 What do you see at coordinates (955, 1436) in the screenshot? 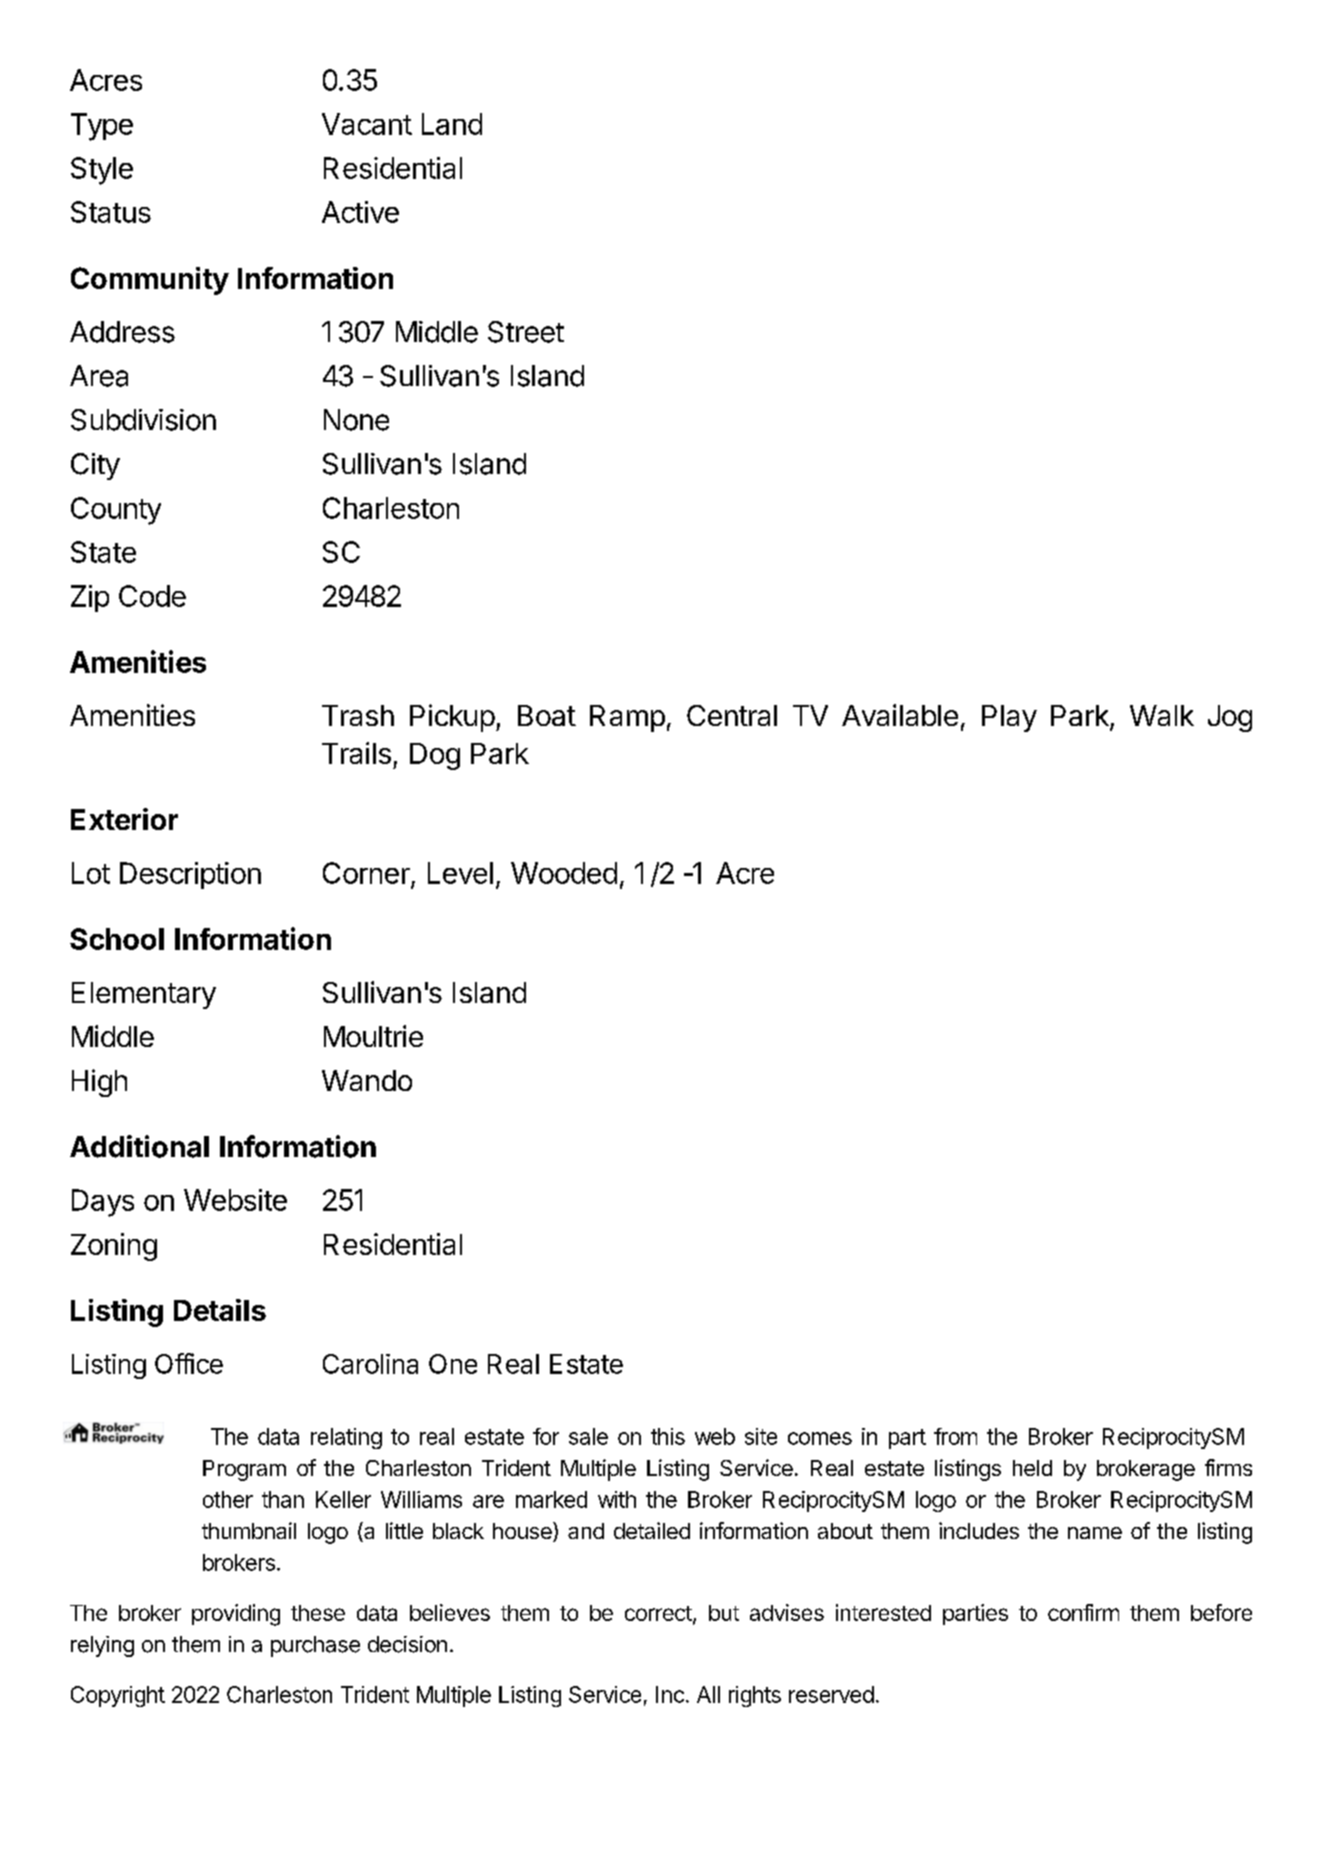
I see `from` at bounding box center [955, 1436].
